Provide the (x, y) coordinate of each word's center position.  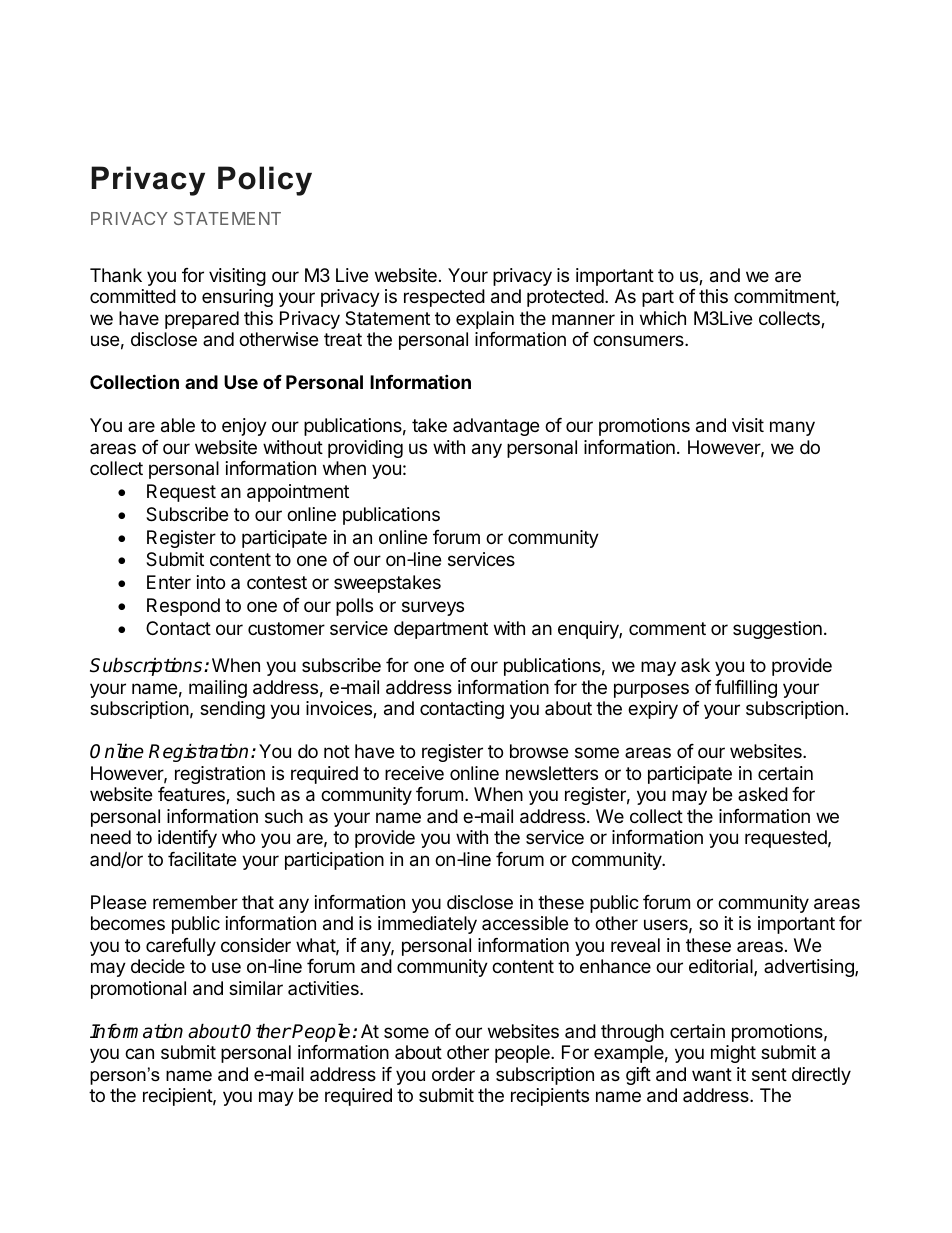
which (663, 318)
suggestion (777, 630)
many (792, 428)
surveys (433, 608)
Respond (183, 607)
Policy (265, 181)
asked (763, 794)
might (733, 1054)
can (139, 1054)
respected (444, 298)
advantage (496, 427)
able (178, 425)
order (453, 1074)
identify (187, 839)
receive (414, 773)
